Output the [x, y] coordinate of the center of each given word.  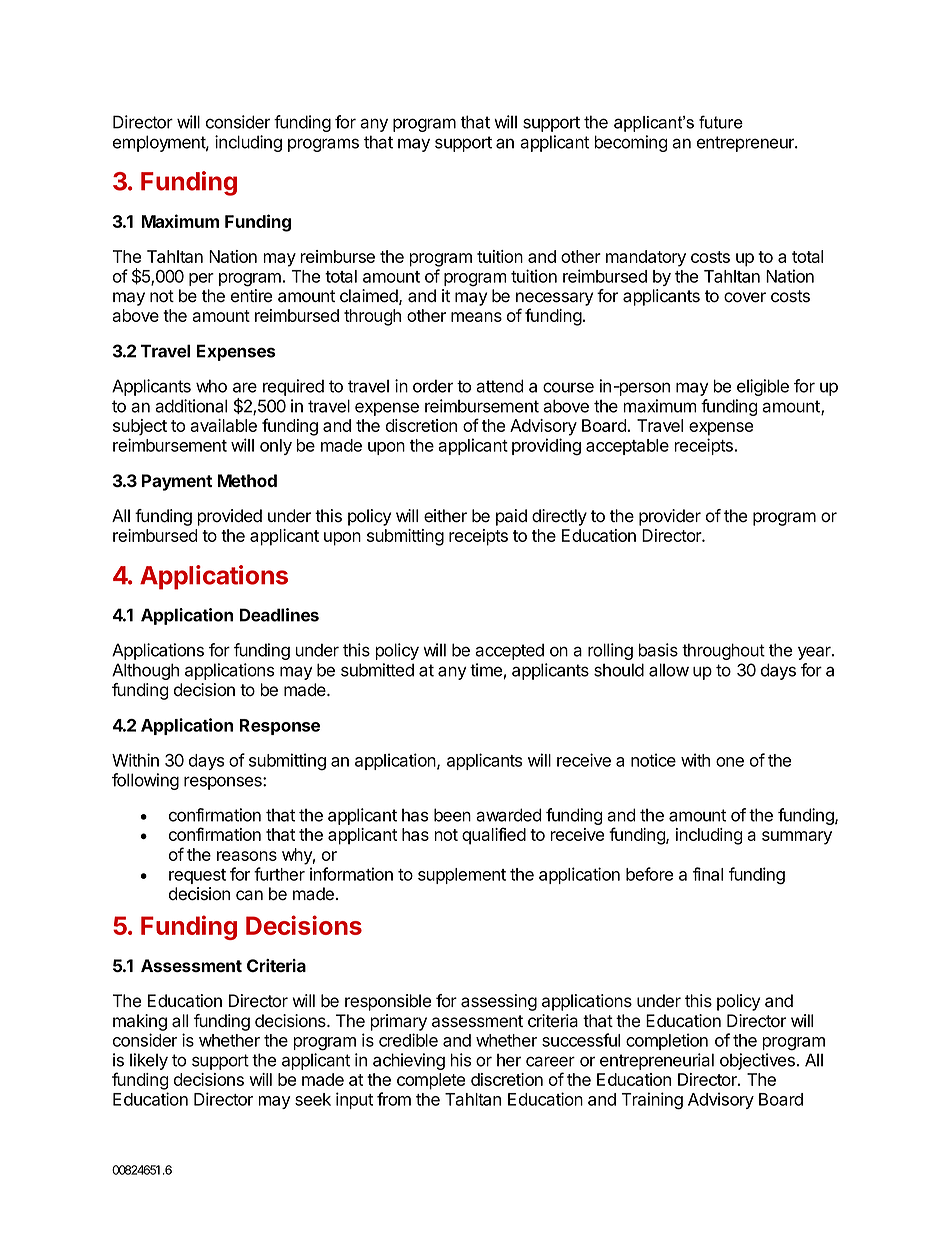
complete [431, 1081]
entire [251, 296]
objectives [757, 1061]
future [721, 122]
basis [658, 650]
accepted [509, 651]
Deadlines [279, 615]
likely [149, 1061]
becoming [631, 143]
